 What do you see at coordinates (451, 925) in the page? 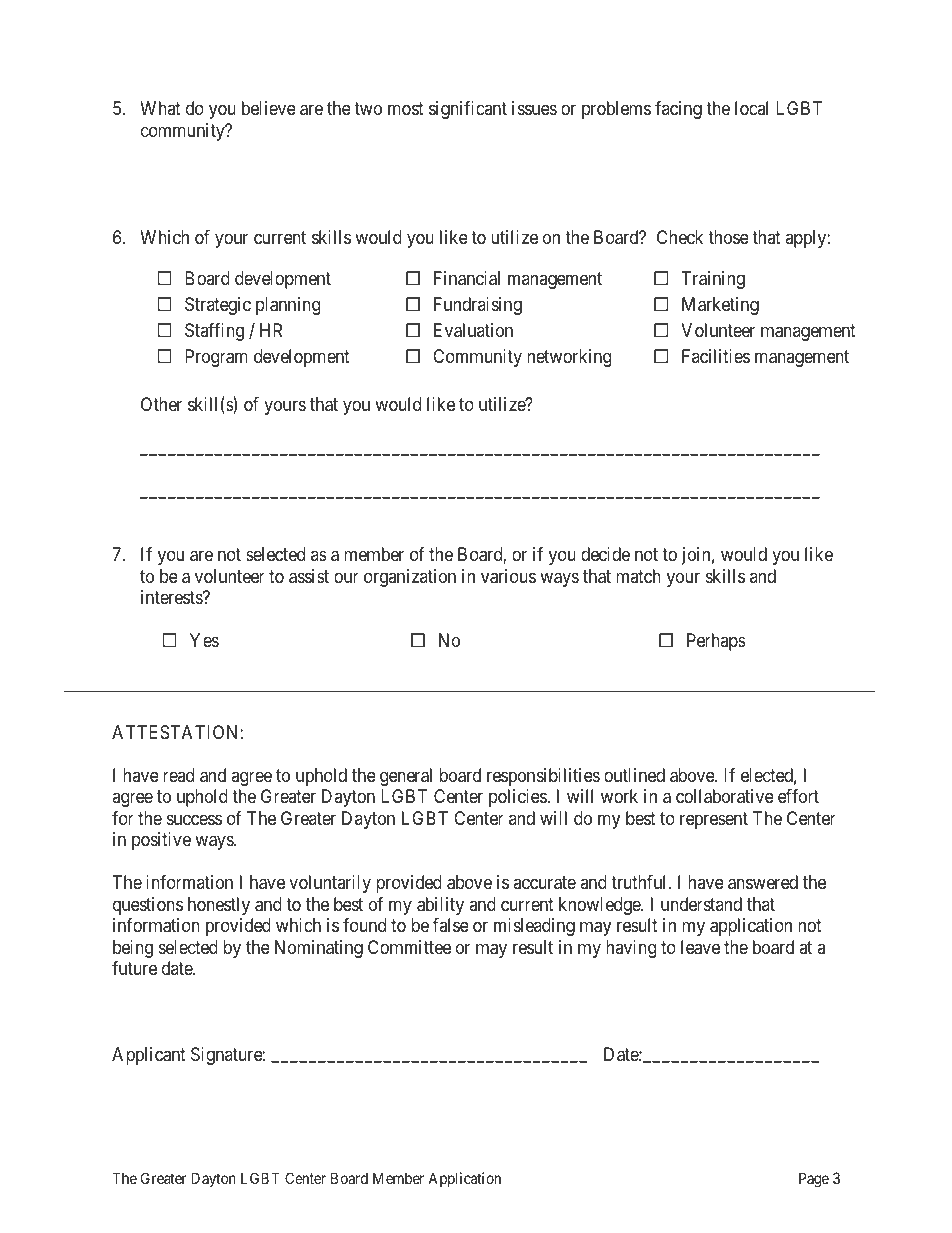
I see `false` at bounding box center [451, 925].
